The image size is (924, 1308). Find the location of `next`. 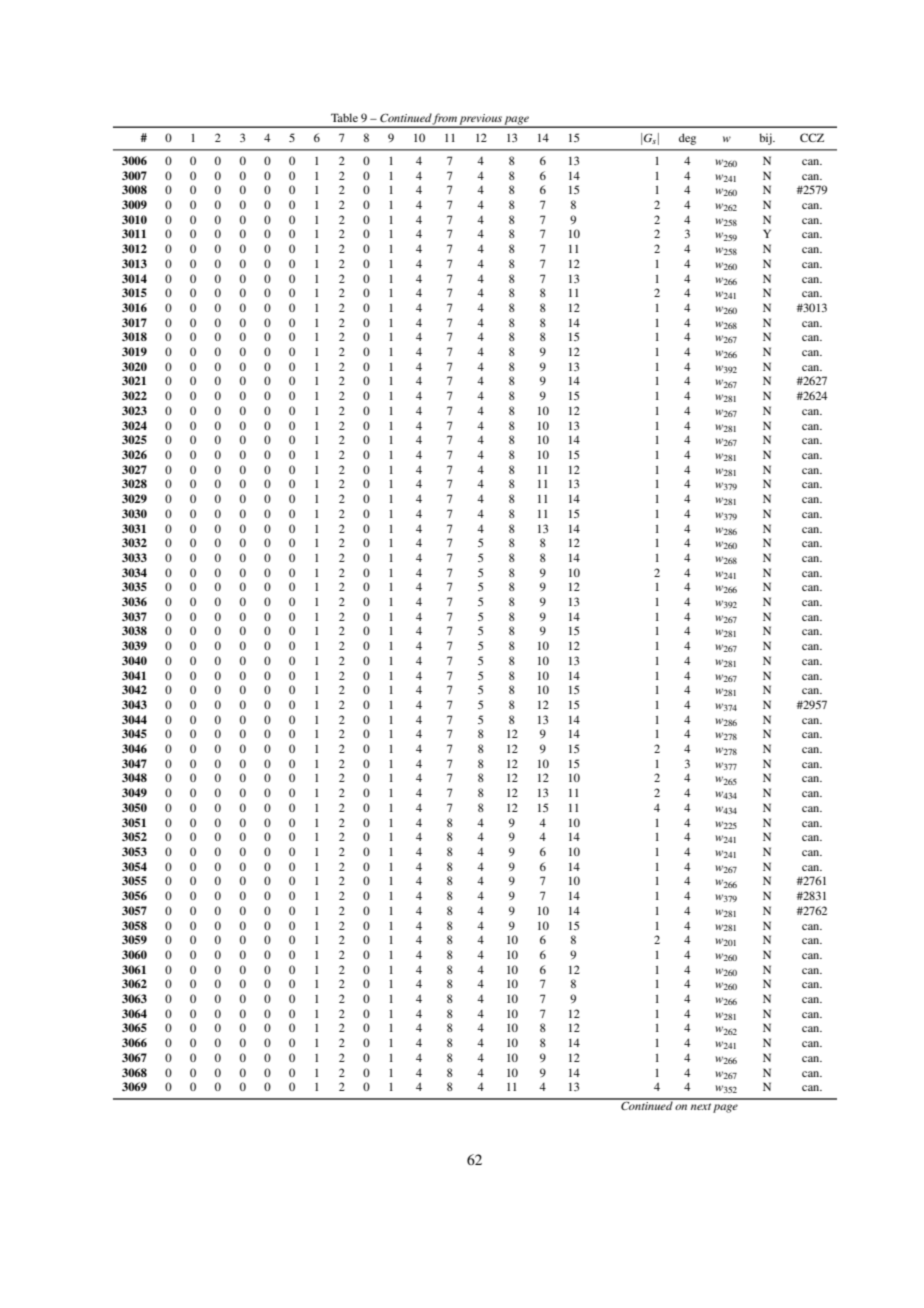

next is located at coordinates (701, 1106).
